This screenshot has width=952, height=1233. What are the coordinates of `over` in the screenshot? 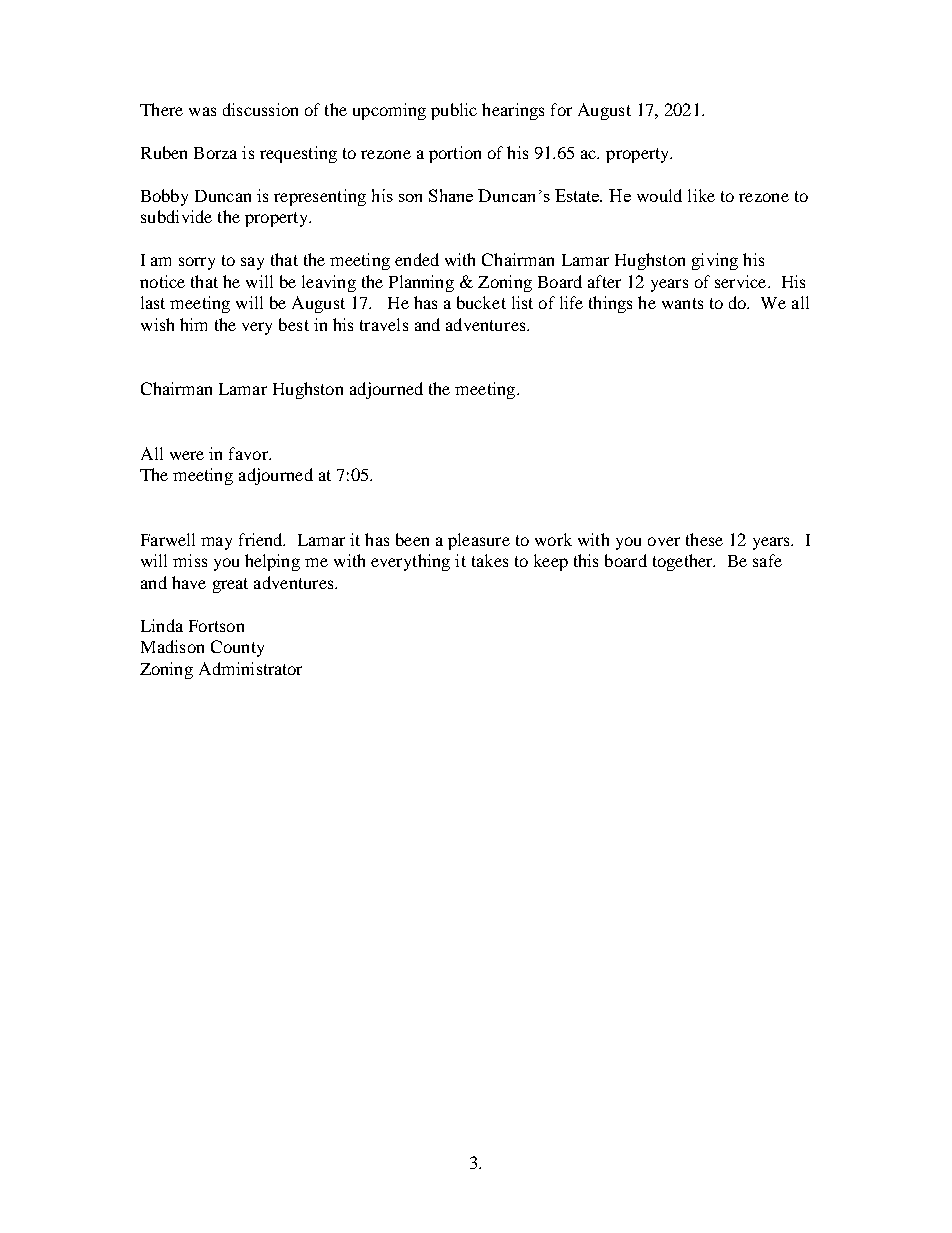 It's located at (664, 541).
